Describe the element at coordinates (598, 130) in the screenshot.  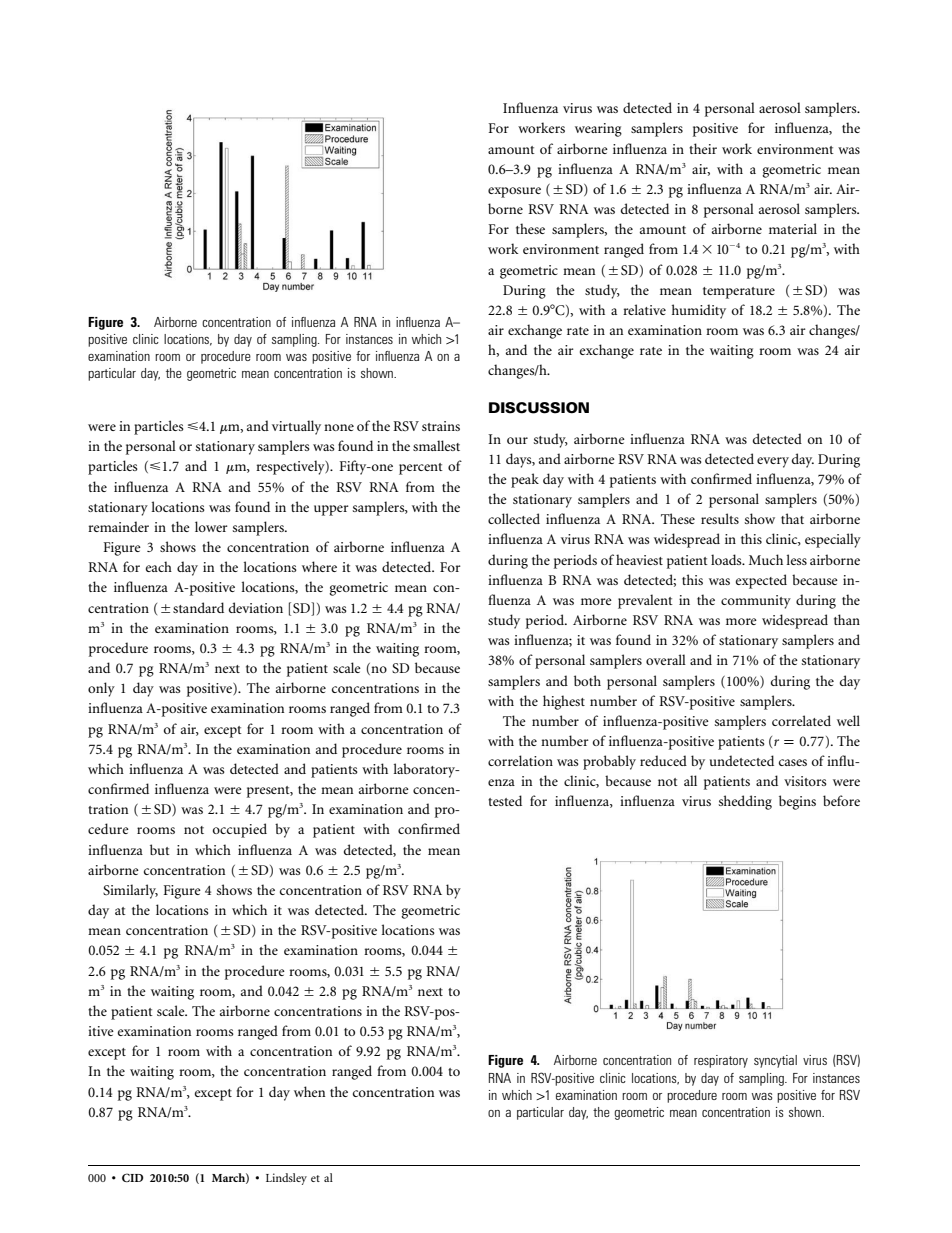
I see `wearing` at that location.
